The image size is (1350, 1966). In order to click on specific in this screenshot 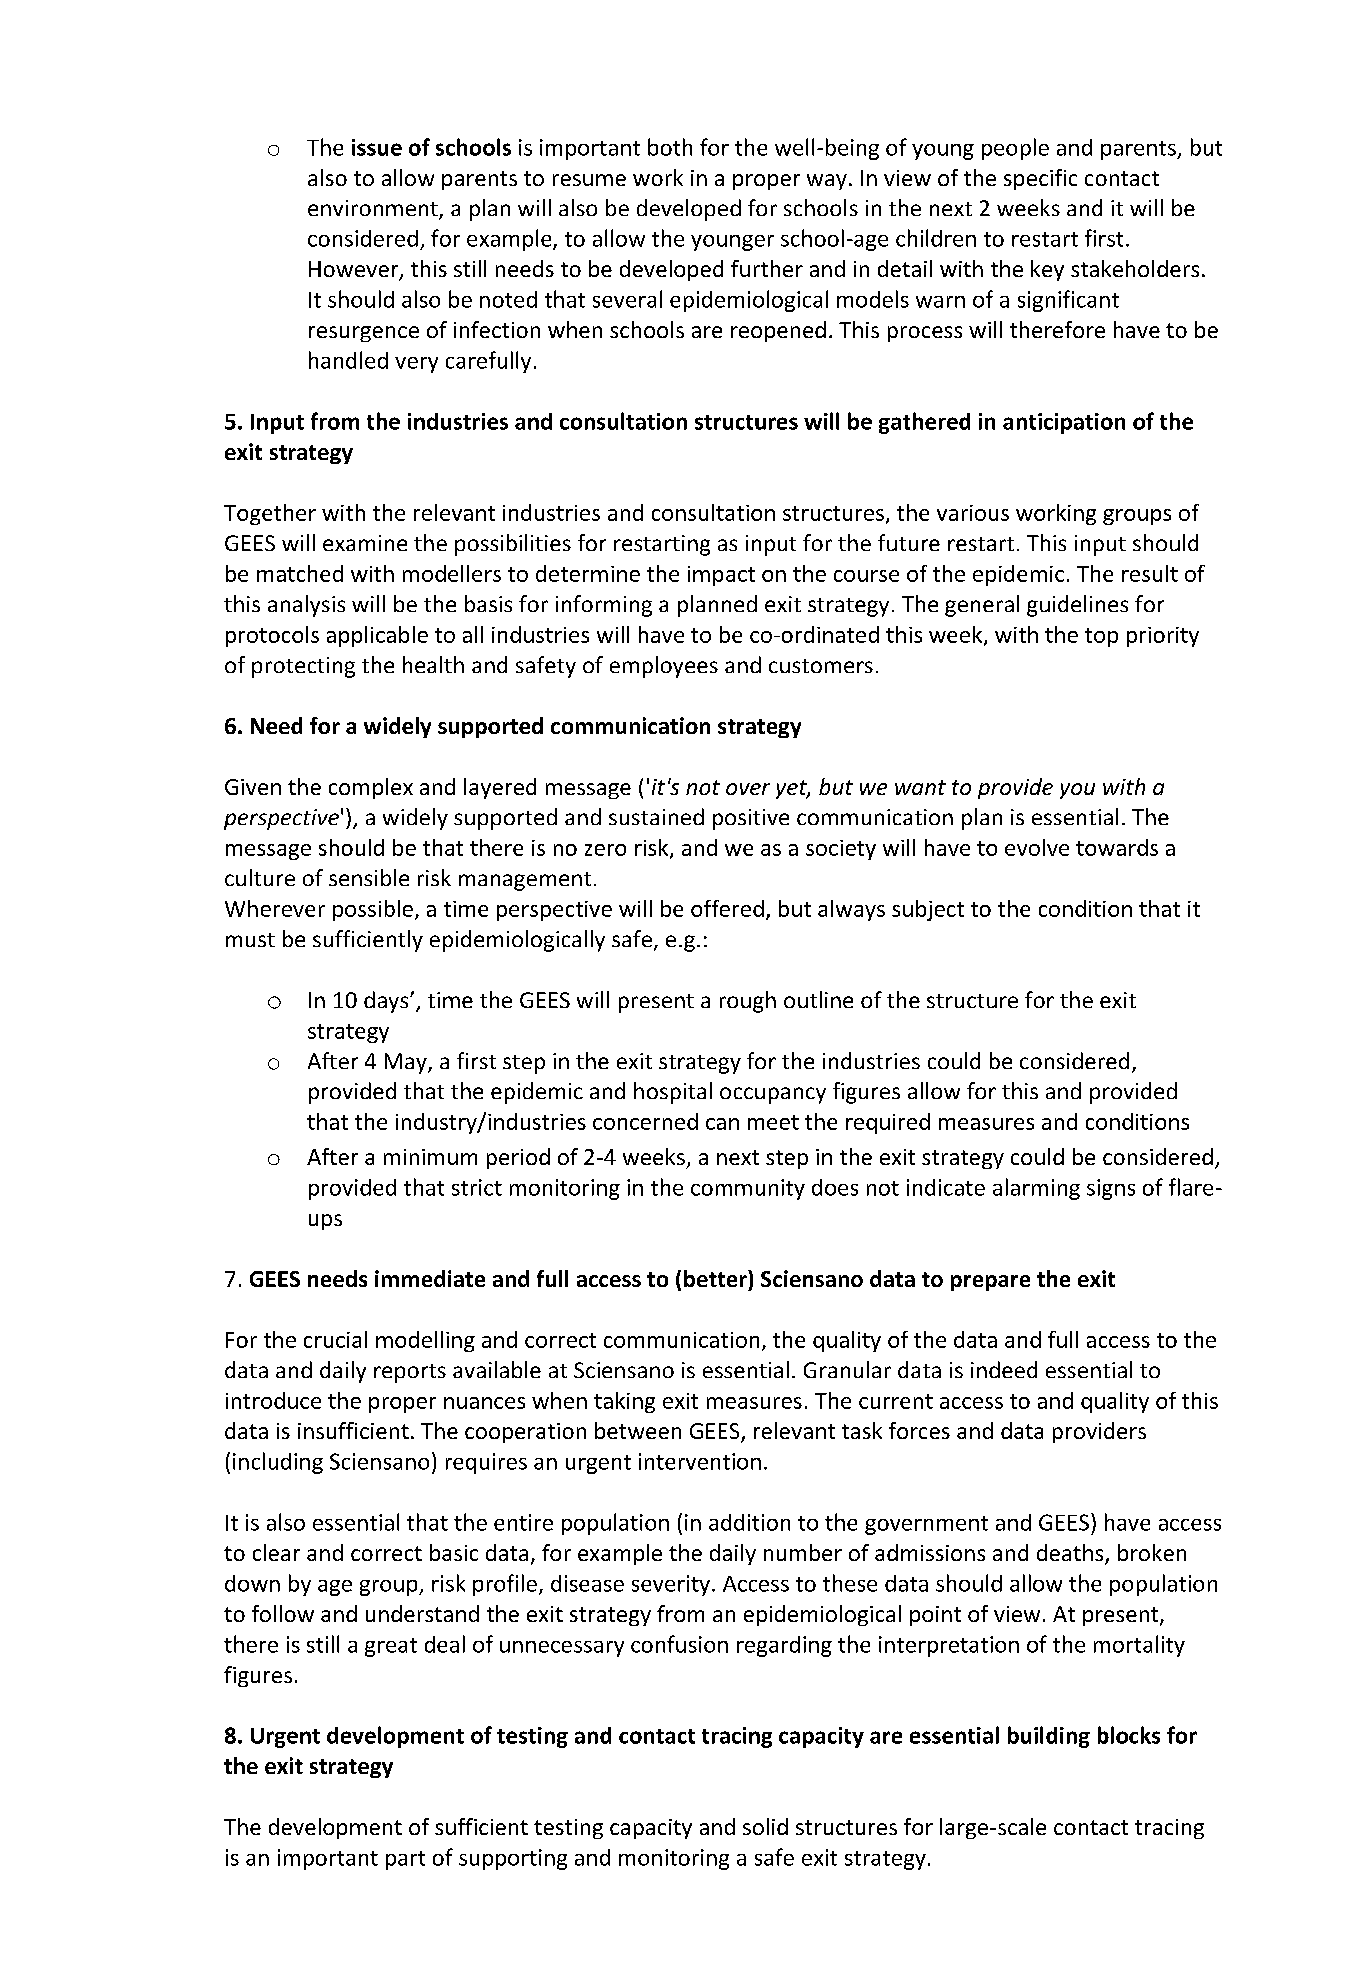, I will do `click(1040, 179)`.
